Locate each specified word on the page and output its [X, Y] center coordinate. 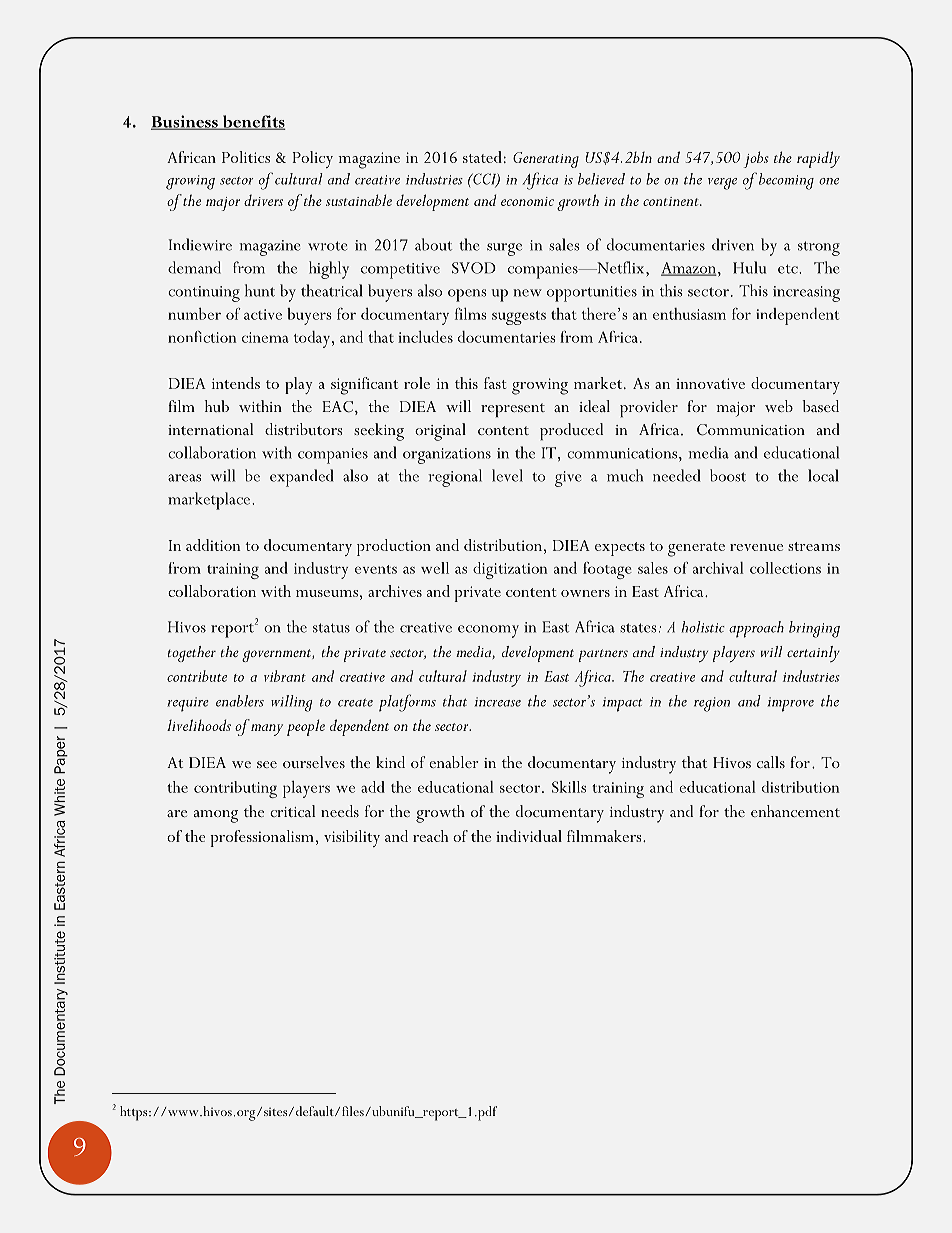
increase [498, 702]
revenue [756, 547]
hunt [260, 290]
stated [482, 157]
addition [213, 545]
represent [513, 410]
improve [791, 704]
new [528, 293]
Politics [246, 157]
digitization [510, 570]
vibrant [285, 676]
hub [217, 406]
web [779, 406]
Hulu [749, 267]
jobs [756, 159]
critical [292, 811]
